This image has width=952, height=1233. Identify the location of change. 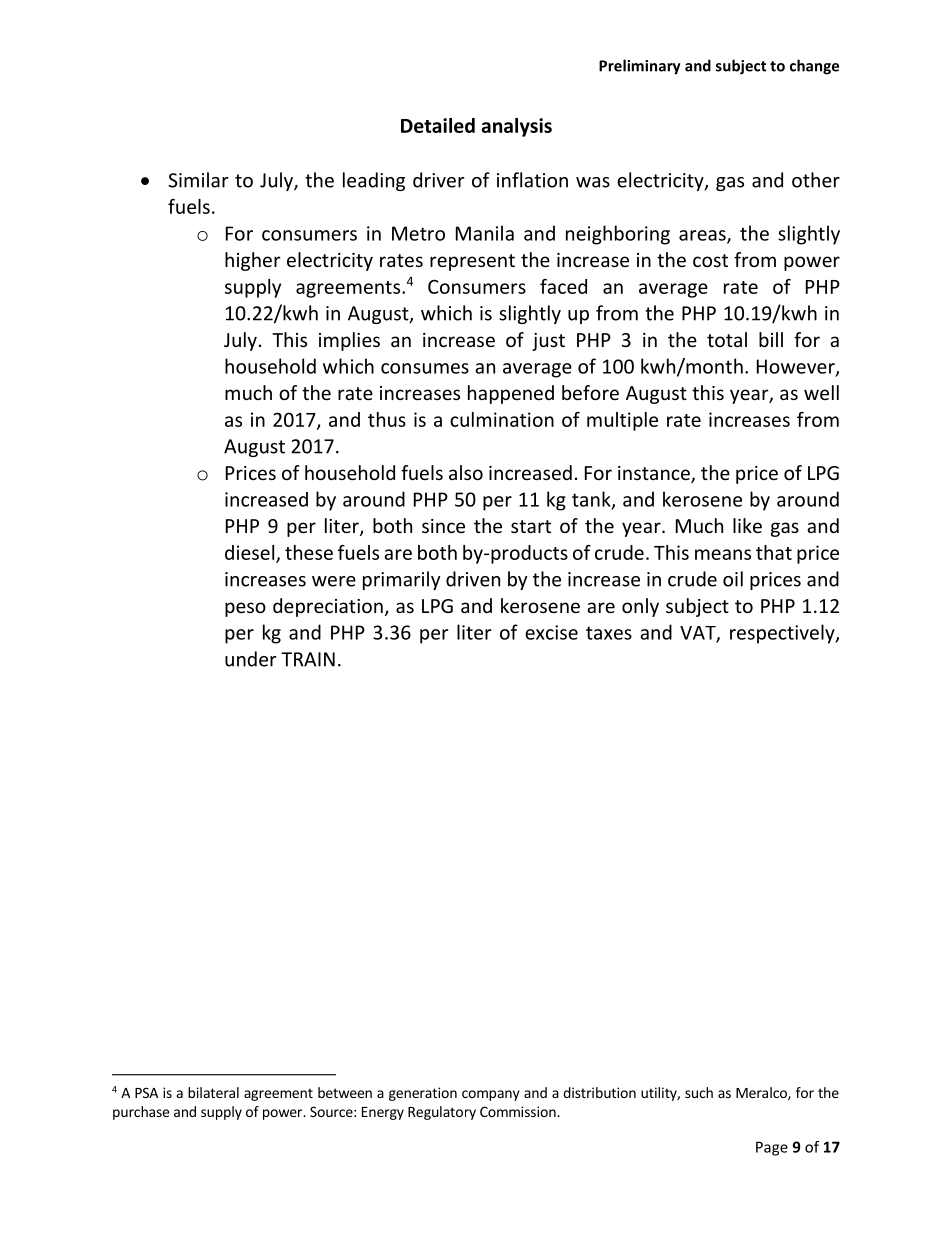
(814, 67).
